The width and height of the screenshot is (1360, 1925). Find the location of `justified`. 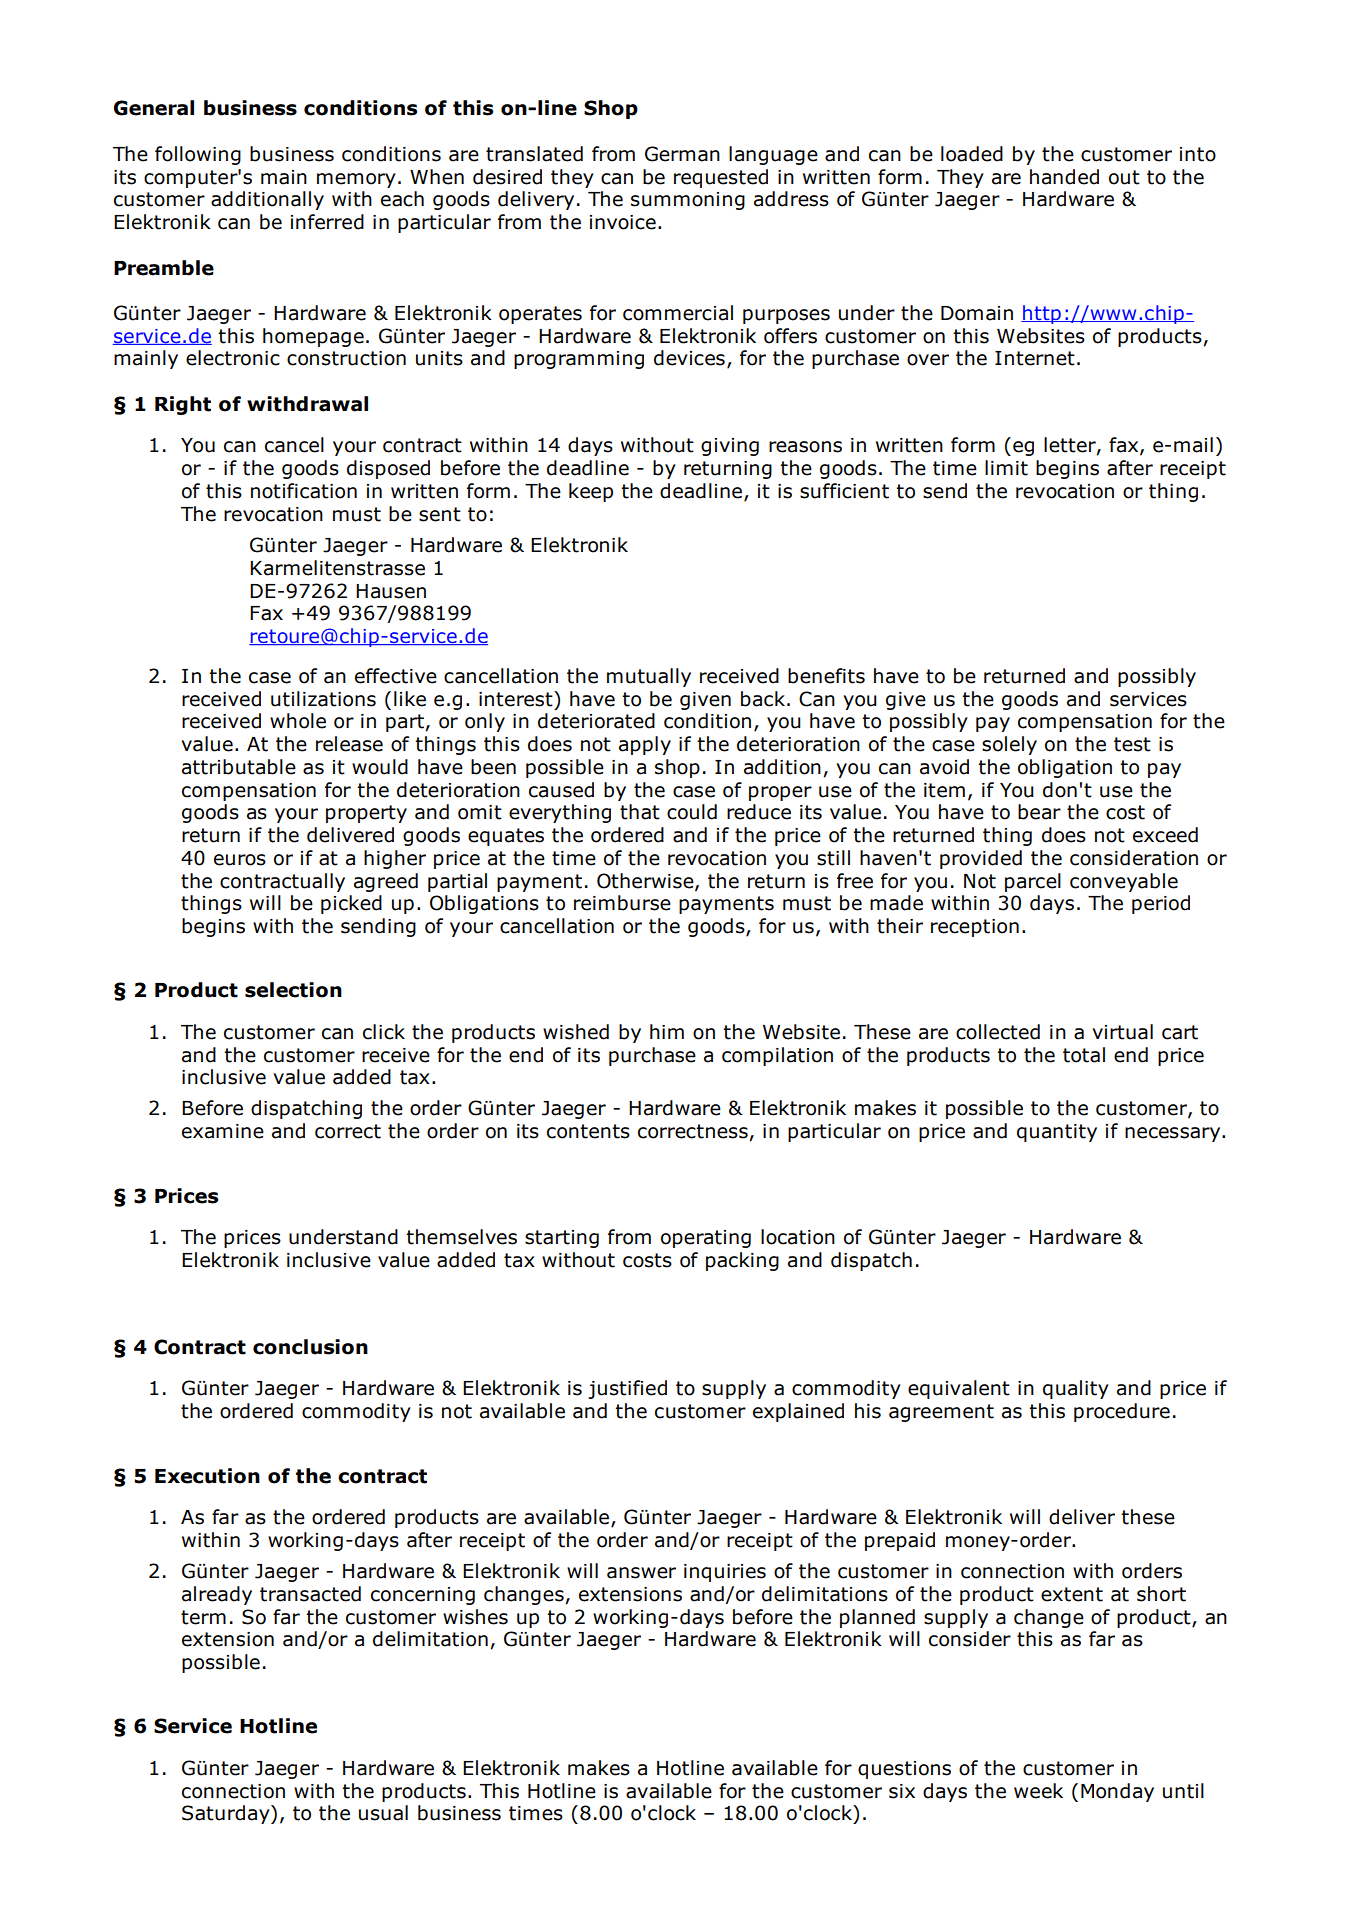

justified is located at coordinates (627, 1389).
